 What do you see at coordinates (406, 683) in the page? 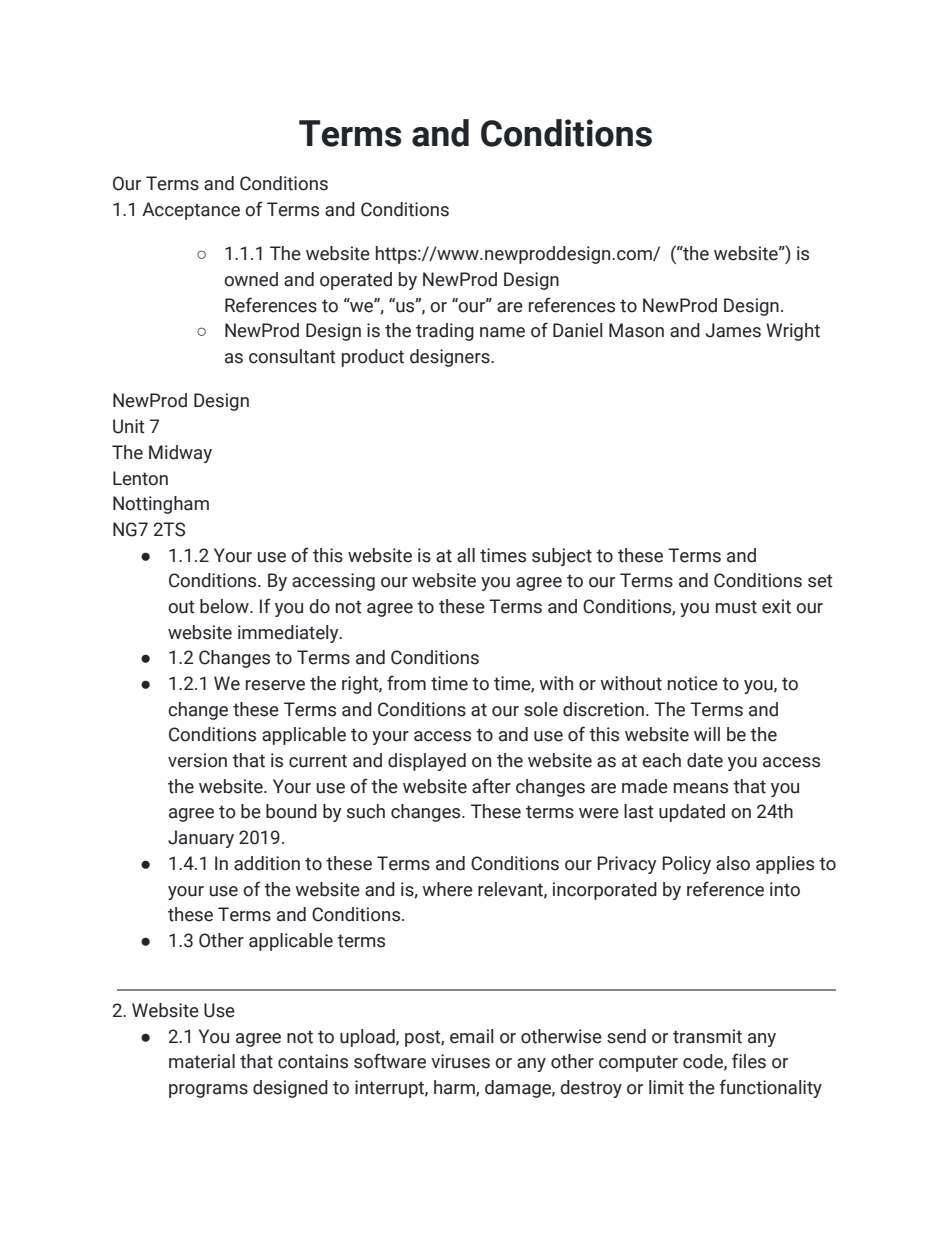
I see `from` at bounding box center [406, 683].
